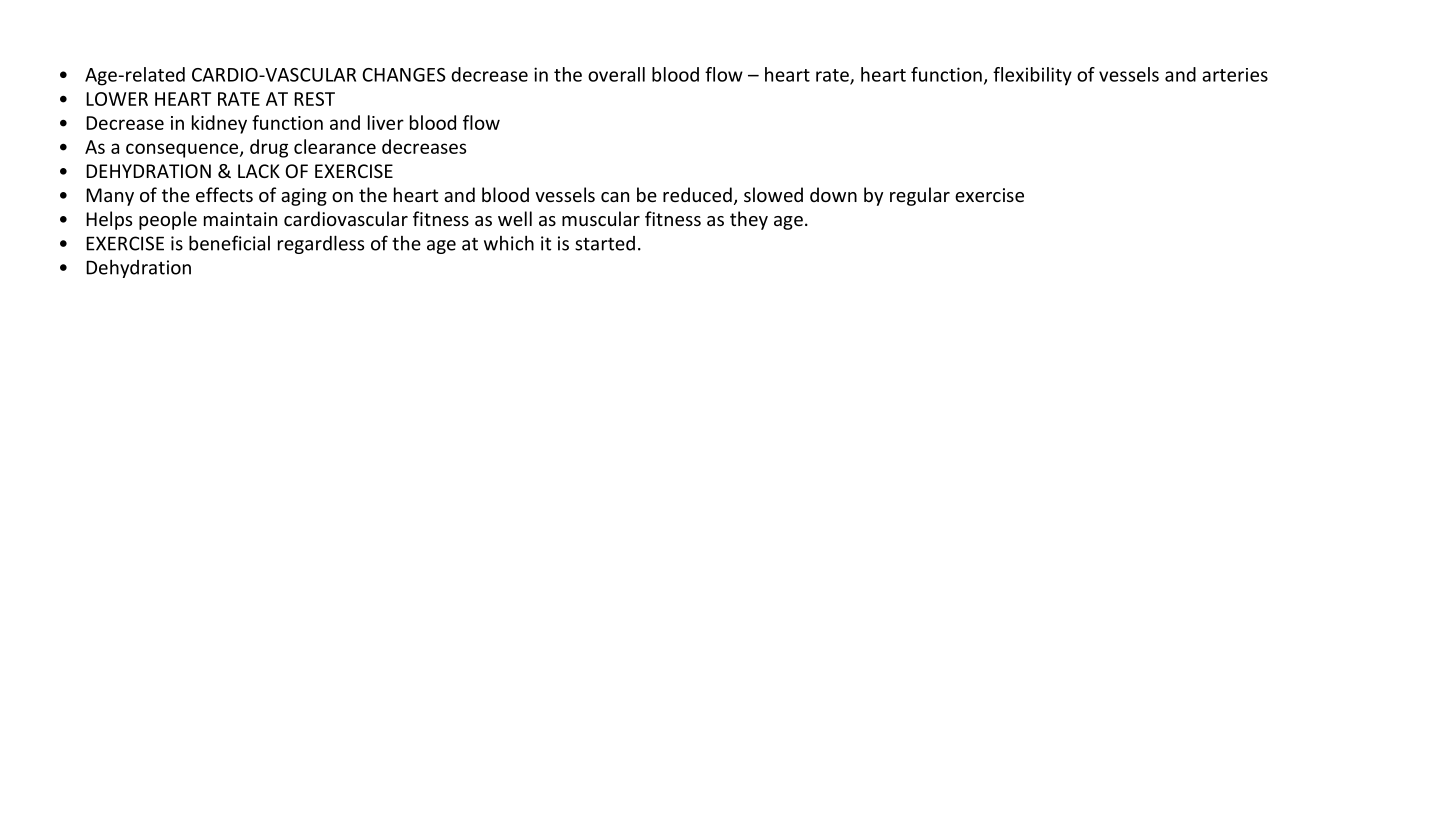 This screenshot has width=1456, height=819. I want to click on flexibility, so click(1032, 76).
